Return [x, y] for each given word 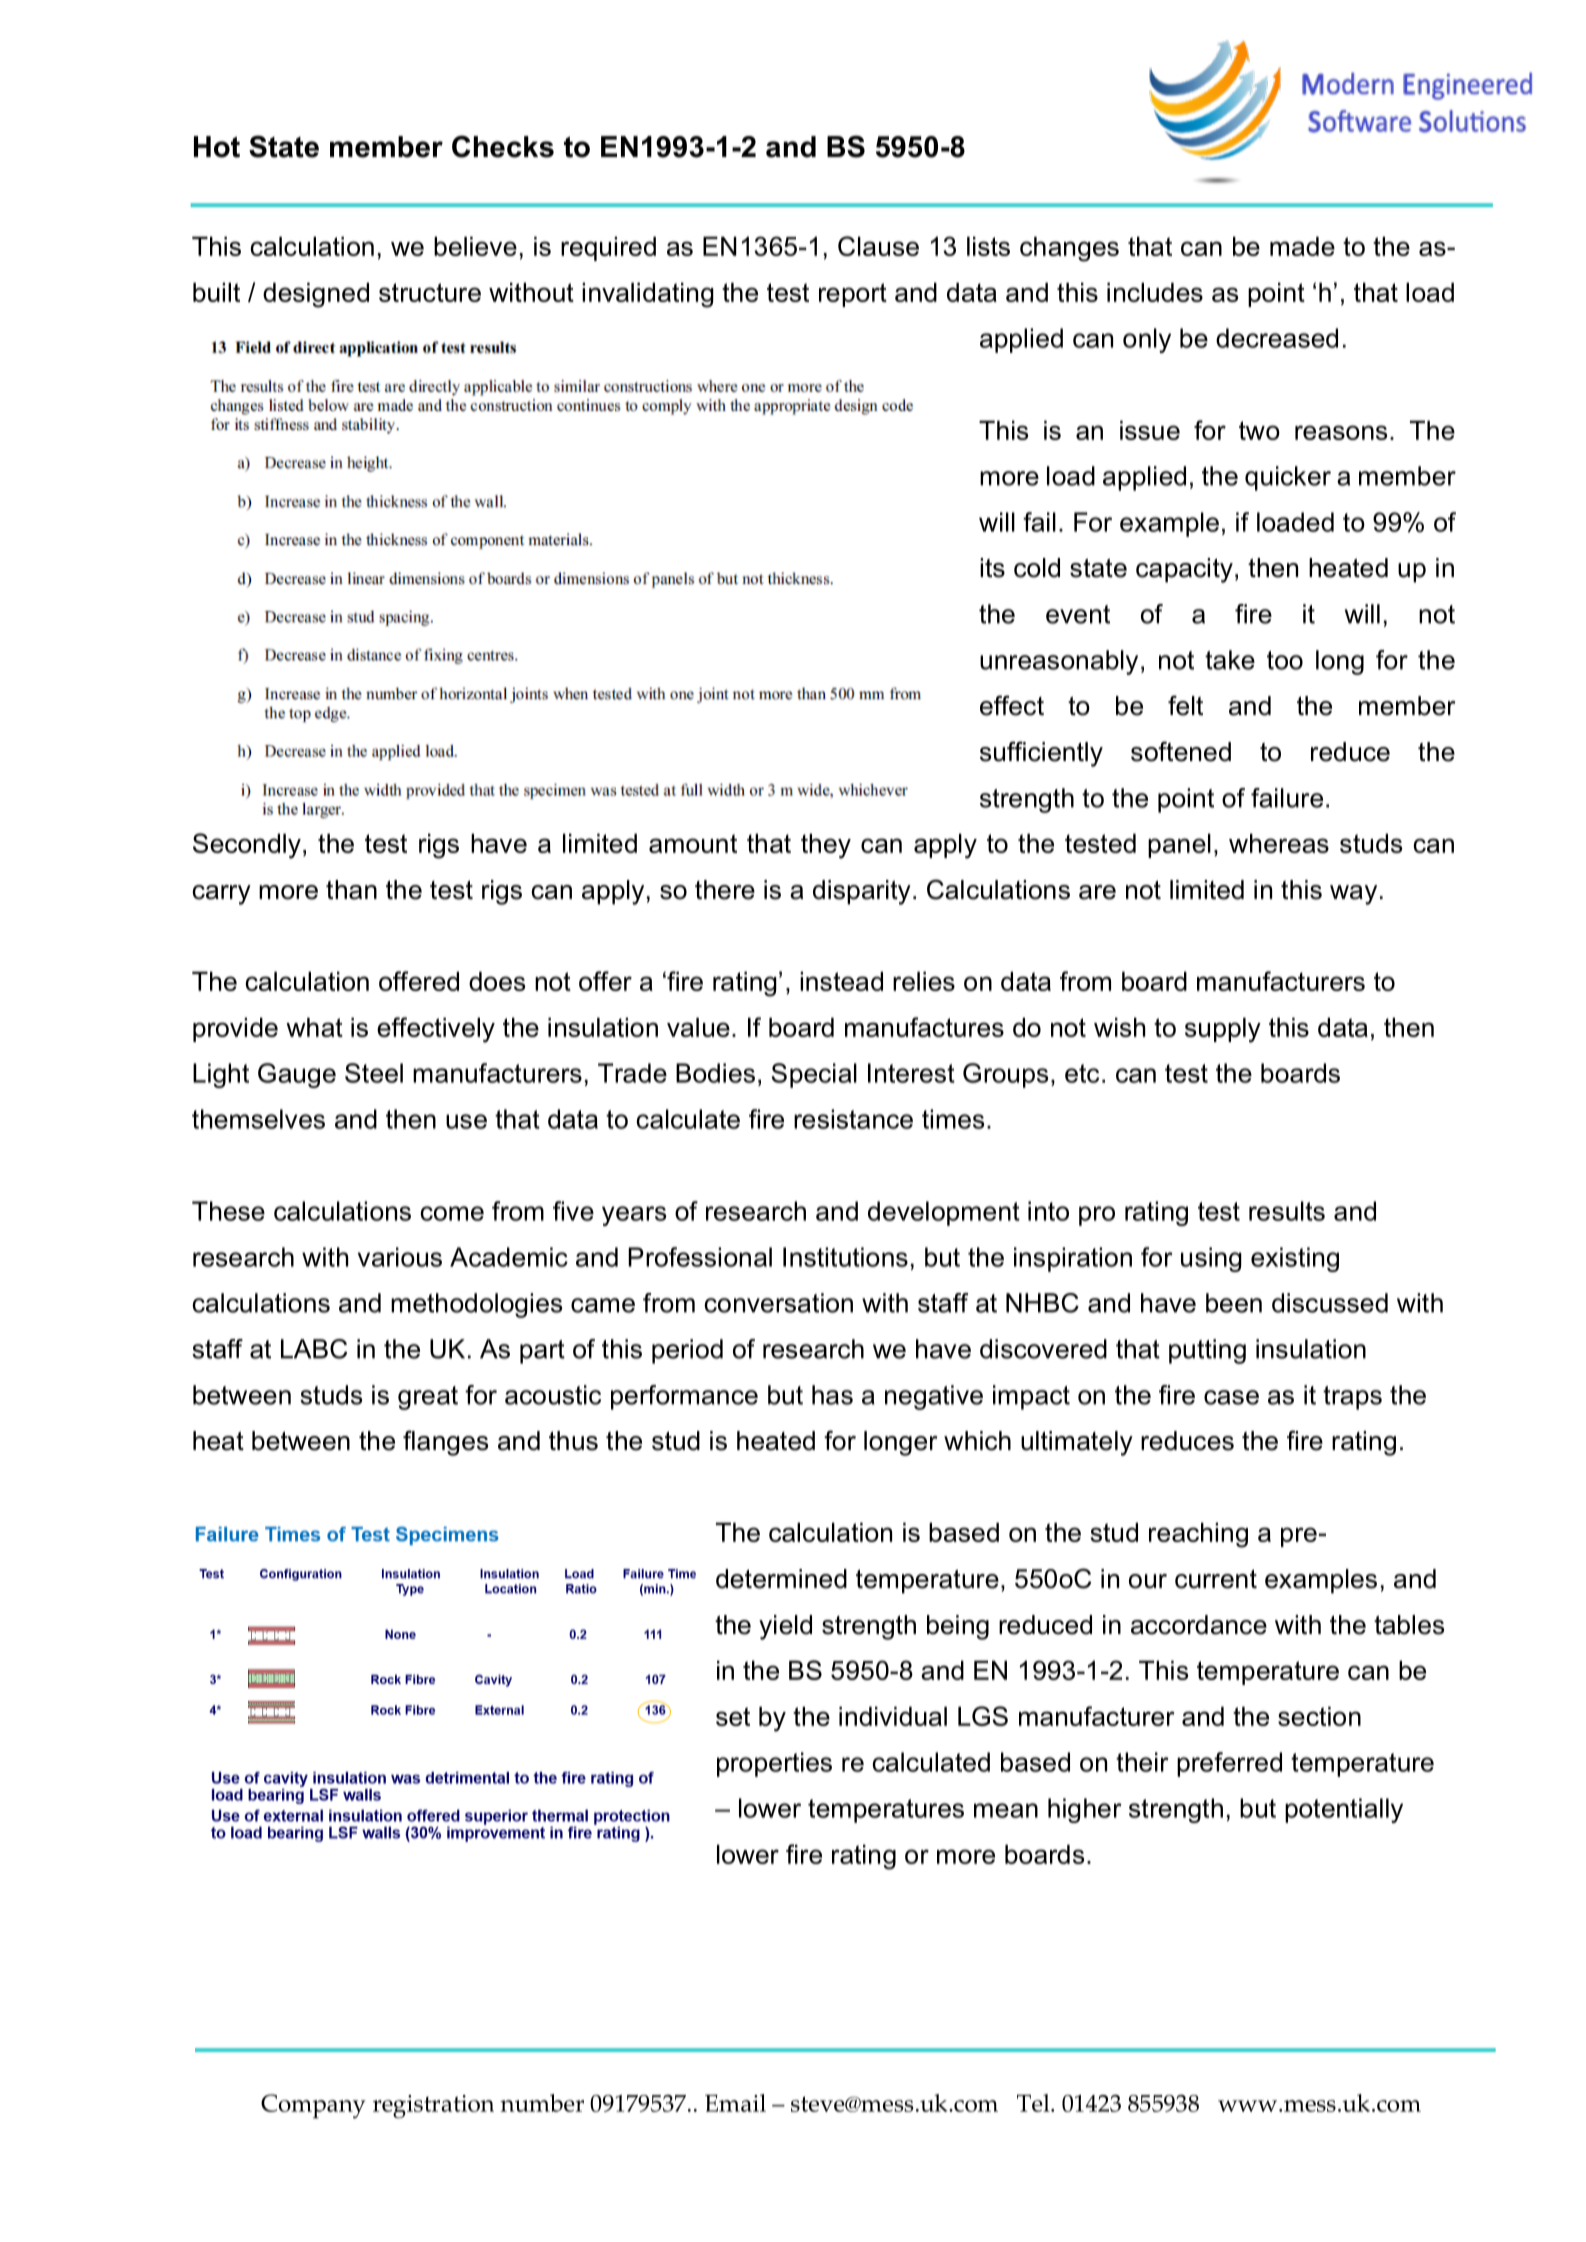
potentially [1344, 1810]
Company [313, 2106]
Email [735, 2103]
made [1302, 246]
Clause [878, 246]
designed [316, 295]
